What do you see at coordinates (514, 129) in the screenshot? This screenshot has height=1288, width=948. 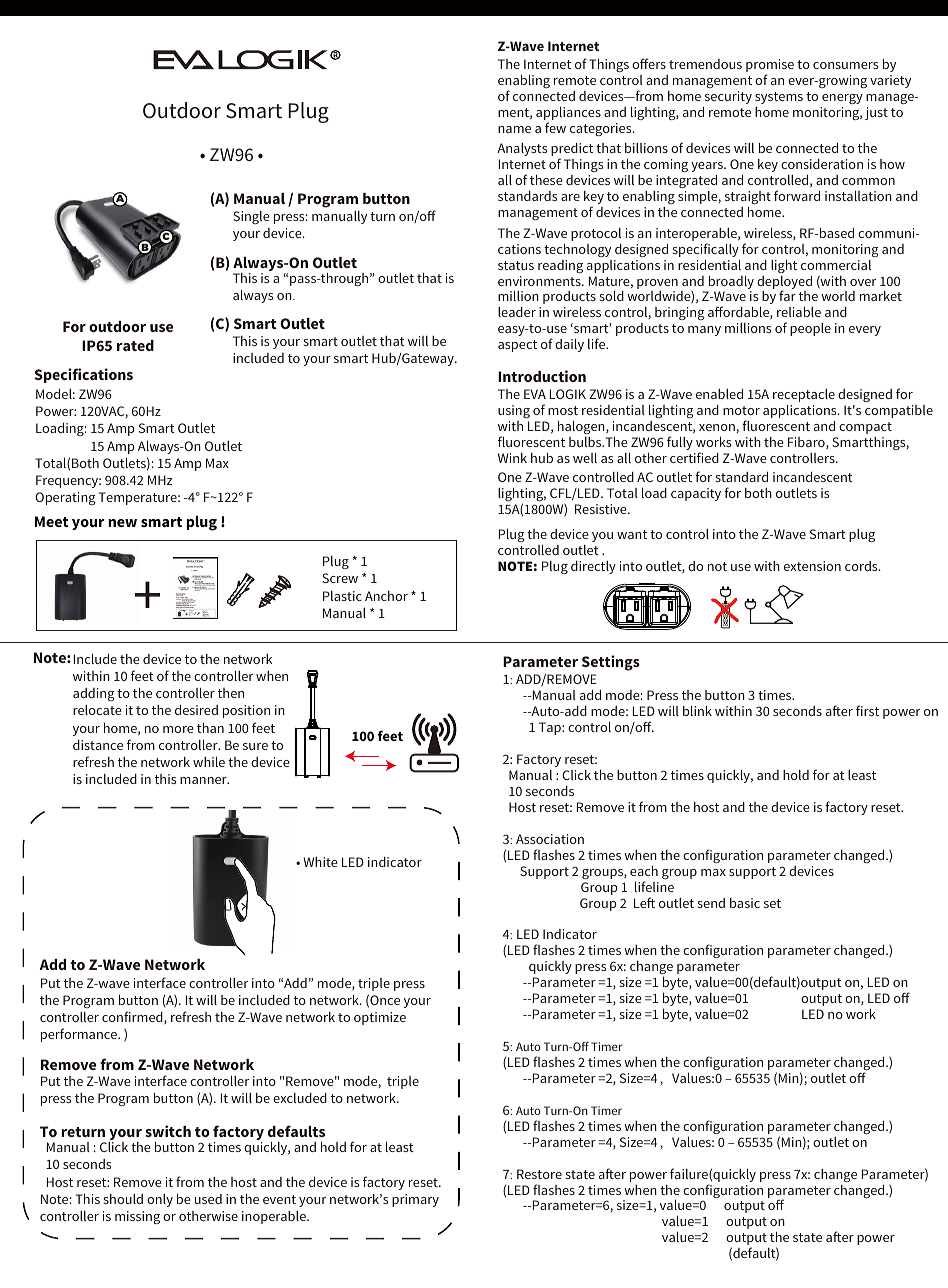 I see `name` at bounding box center [514, 129].
